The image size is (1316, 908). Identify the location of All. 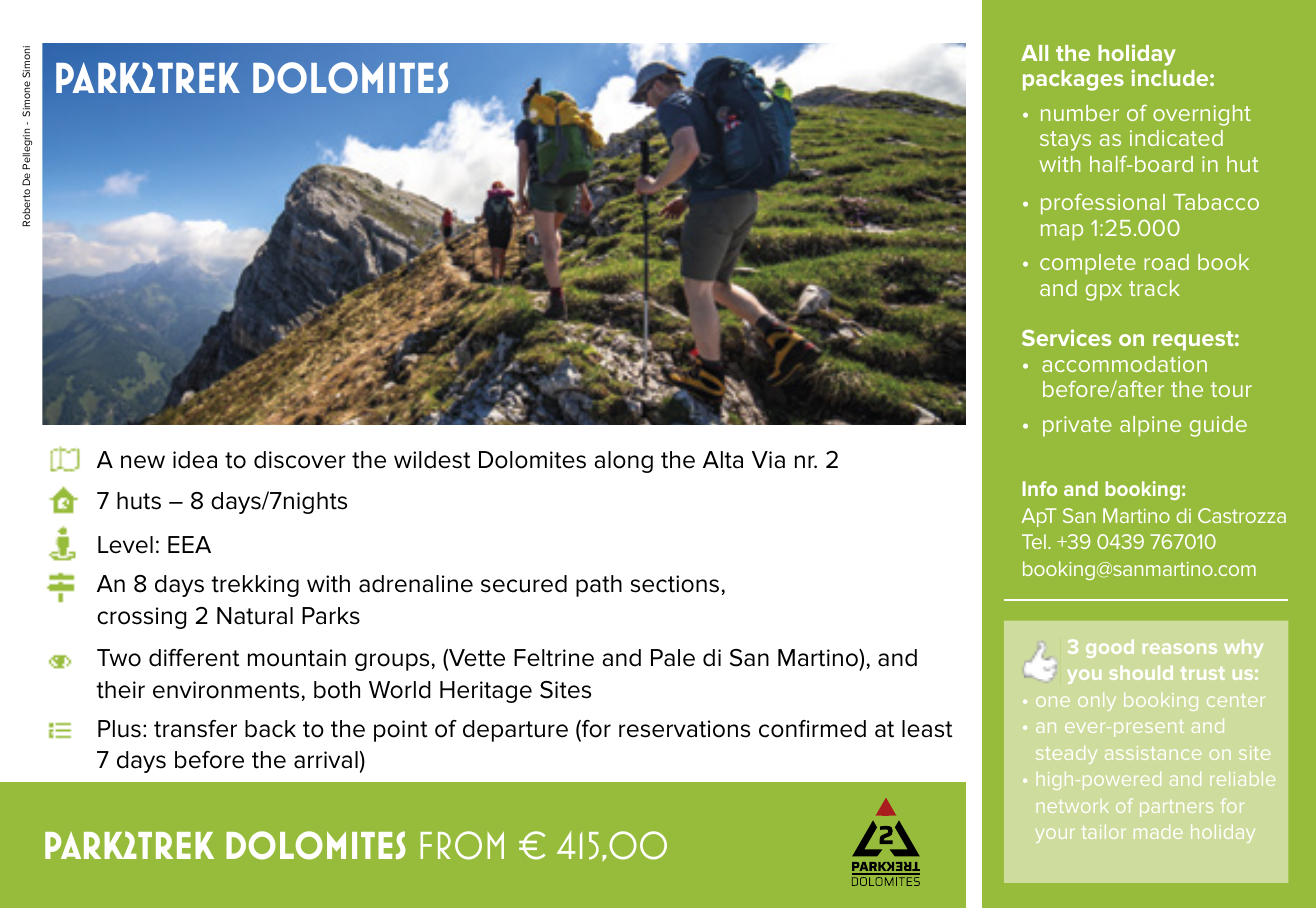
(1034, 53).
